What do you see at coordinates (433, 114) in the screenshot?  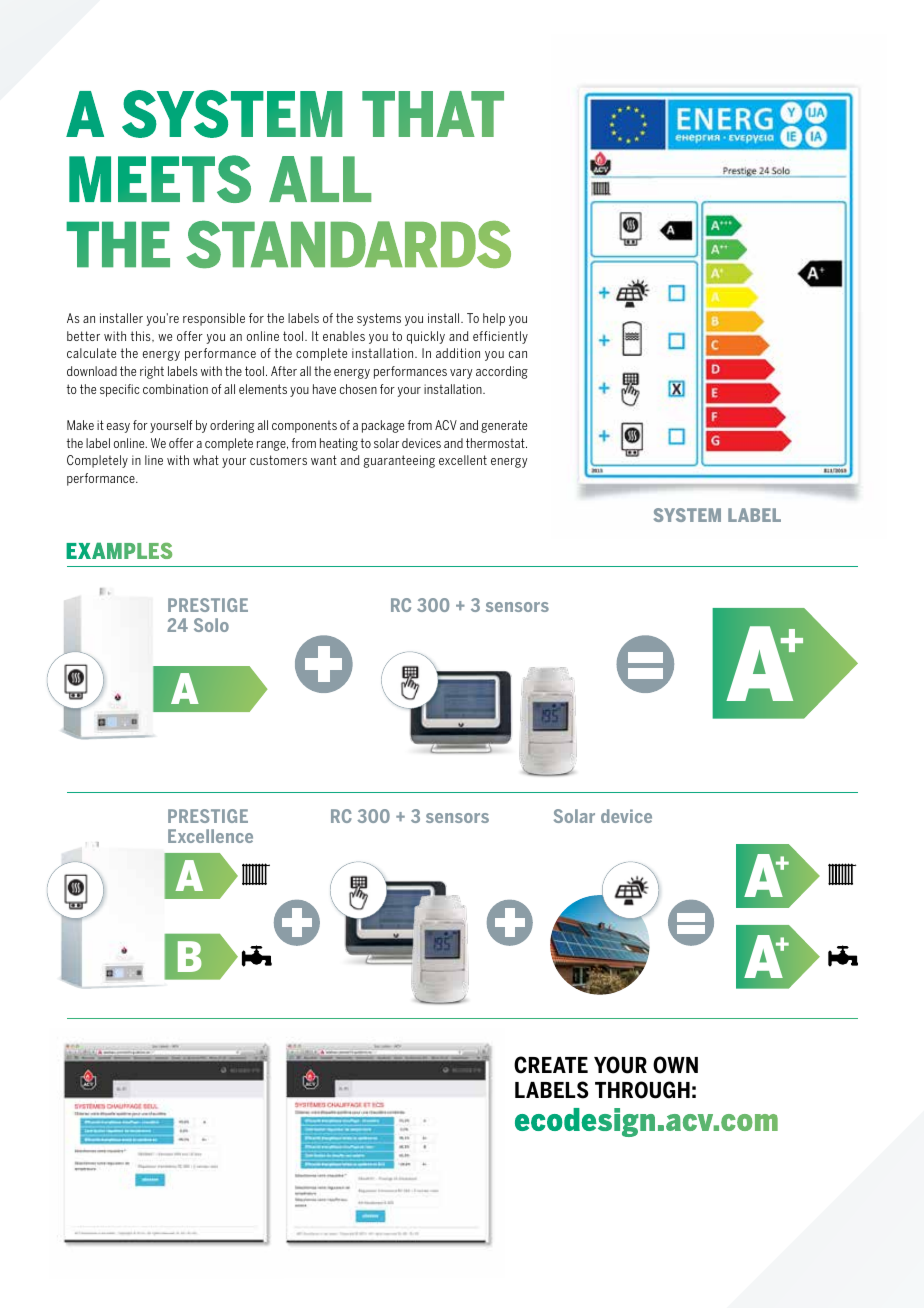 I see `THAT` at bounding box center [433, 114].
